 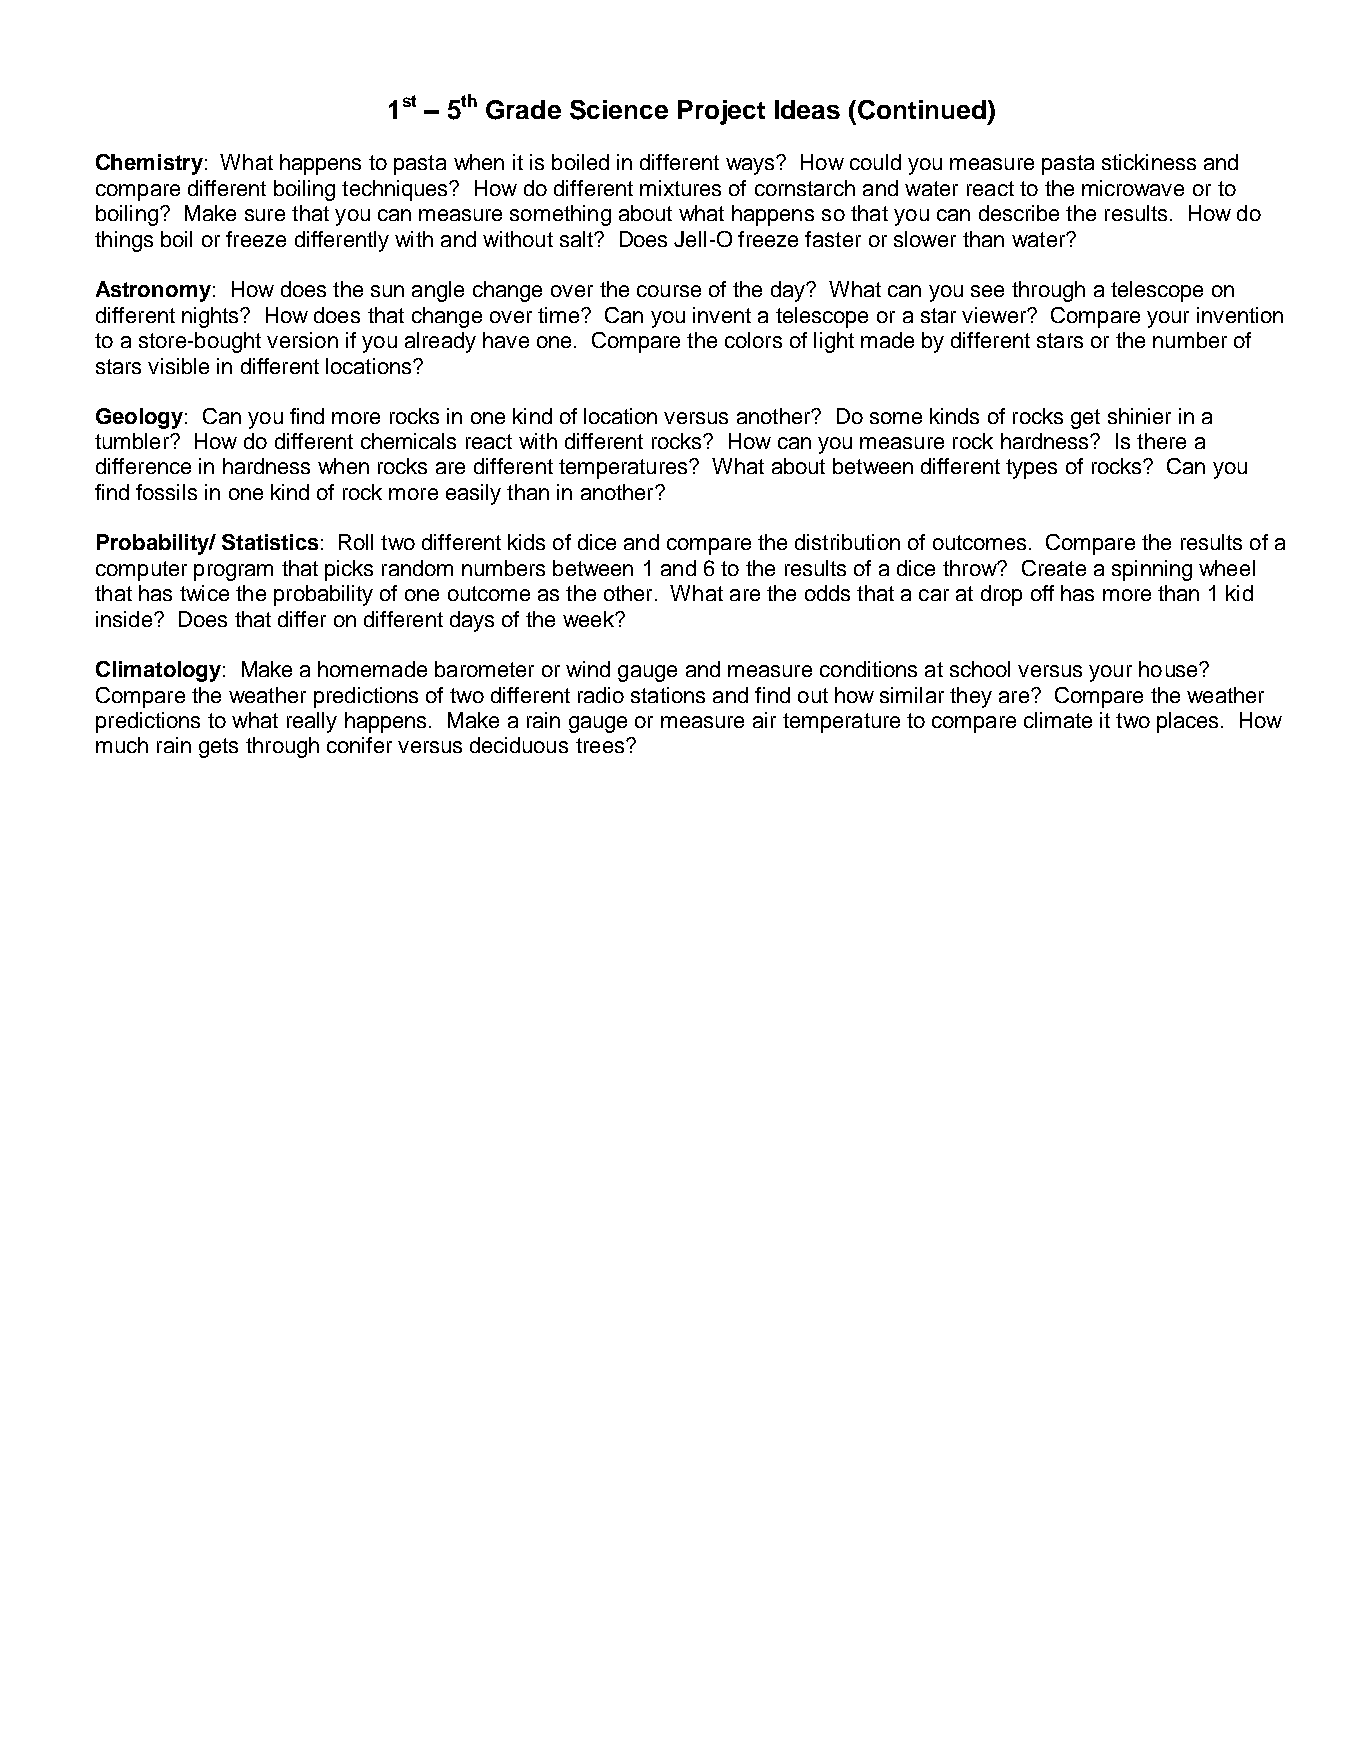 I want to click on see, so click(x=987, y=291).
